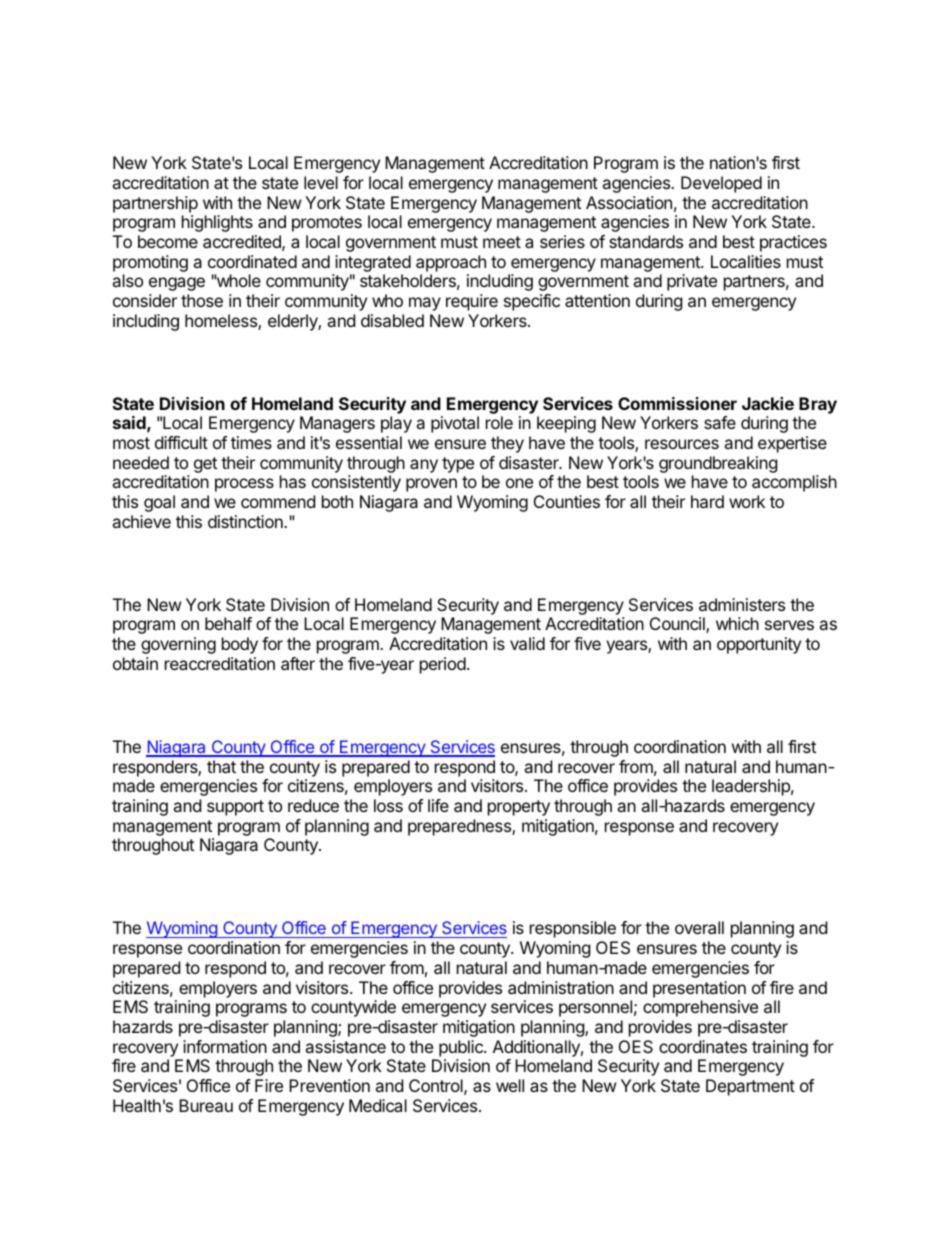  Describe the element at coordinates (444, 665) in the screenshot. I see `period` at that location.
